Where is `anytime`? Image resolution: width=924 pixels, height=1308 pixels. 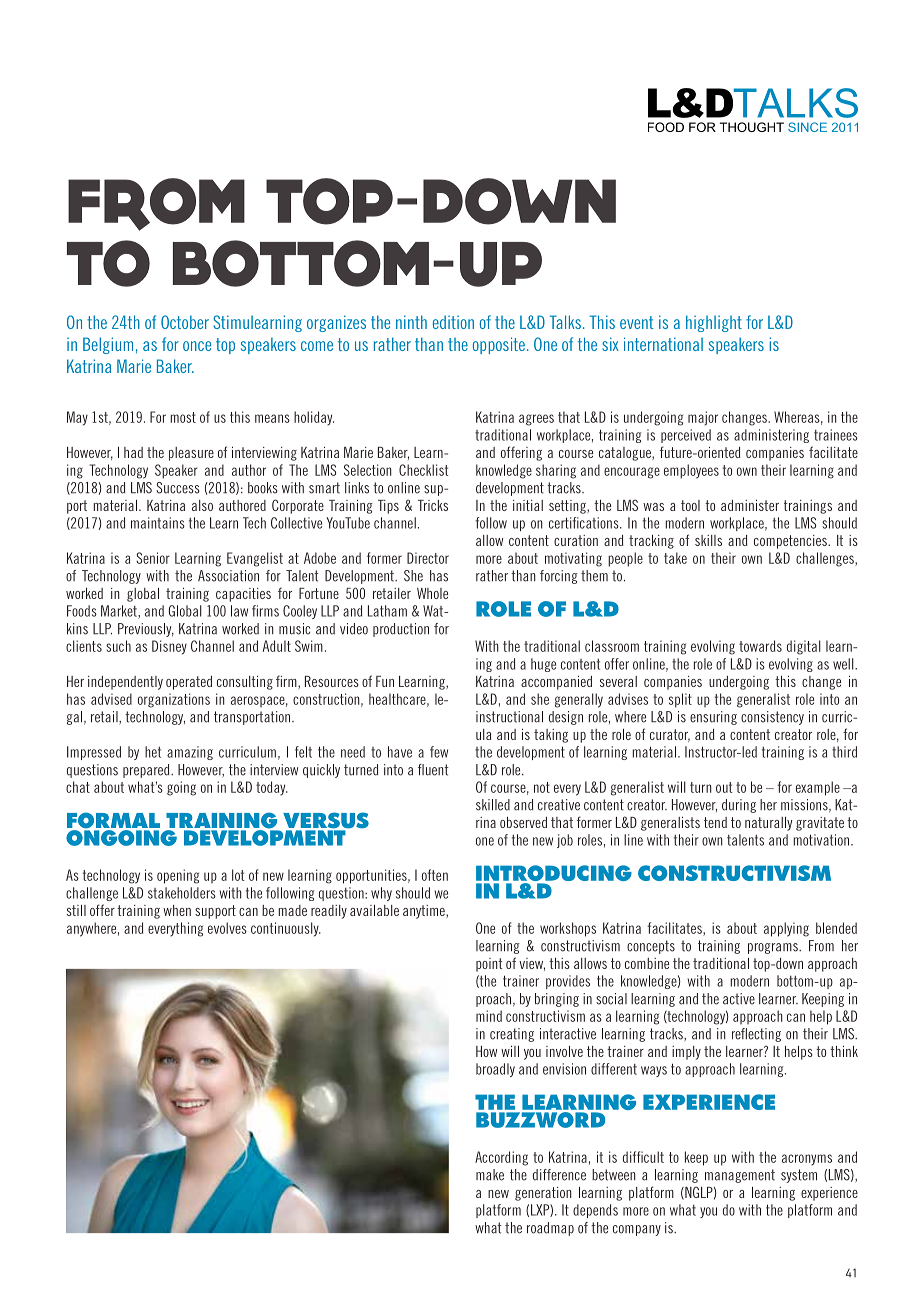
anytime is located at coordinates (425, 912).
